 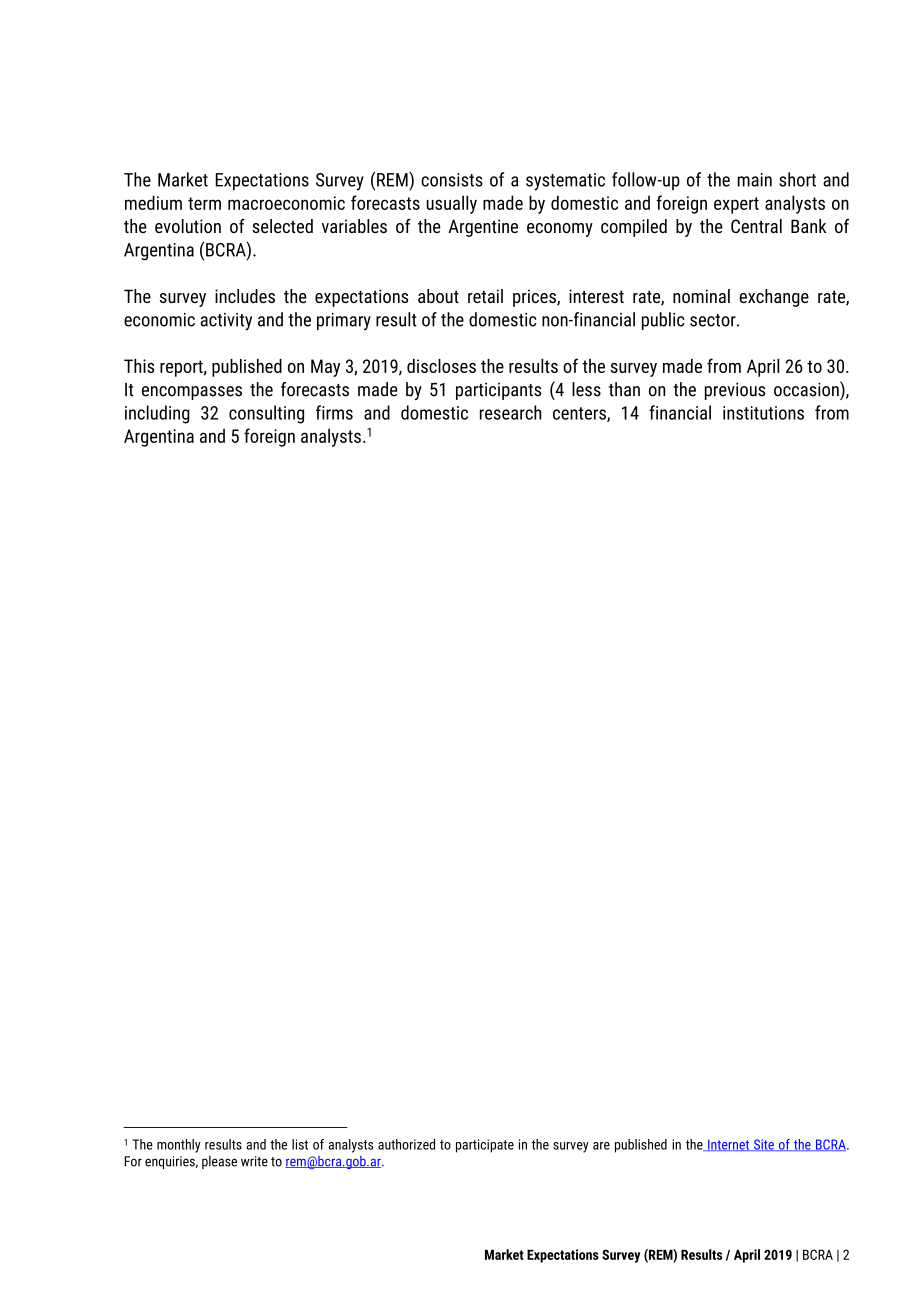 I want to click on institutions, so click(x=763, y=413).
